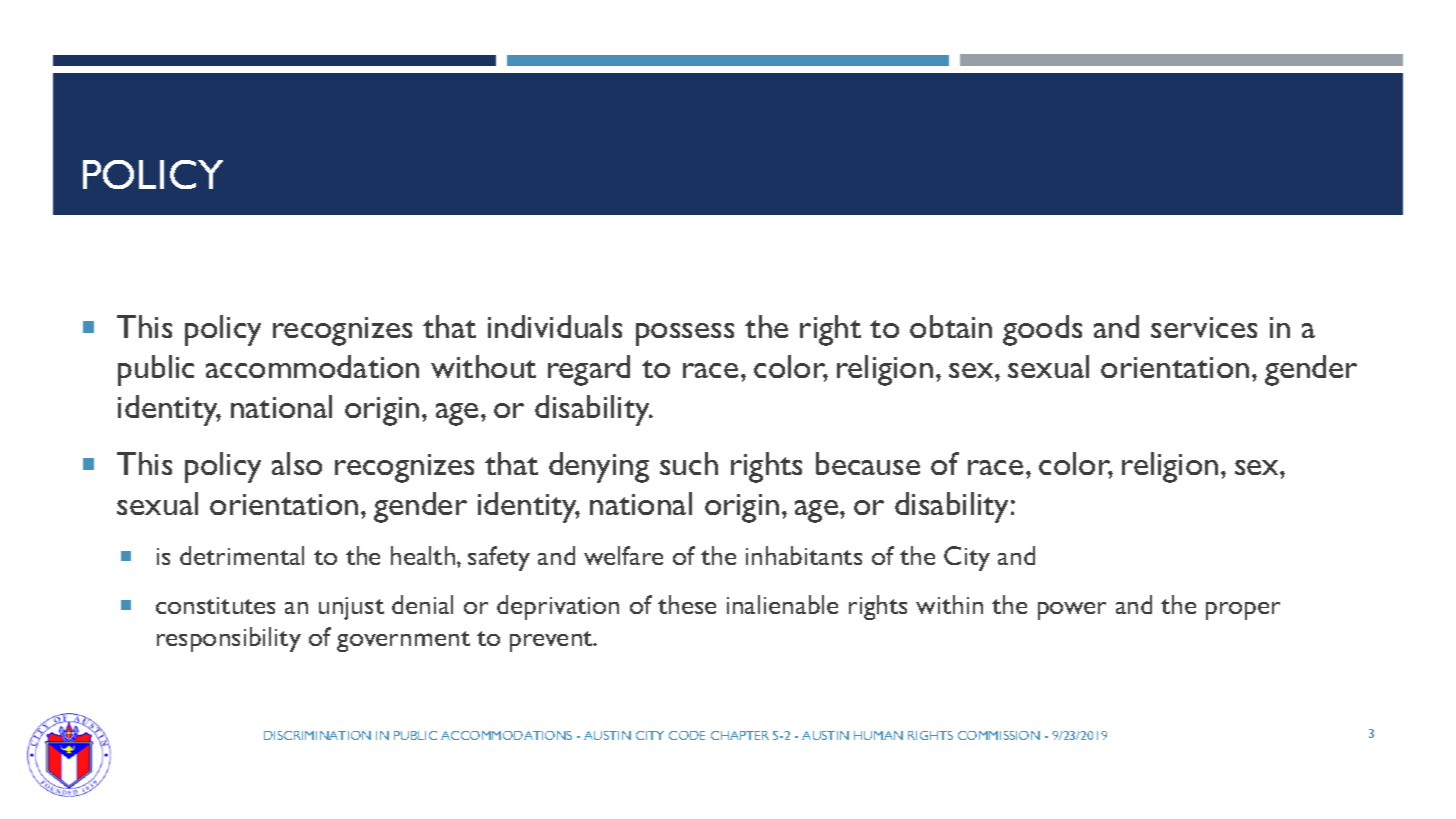  I want to click on power, so click(1072, 611).
